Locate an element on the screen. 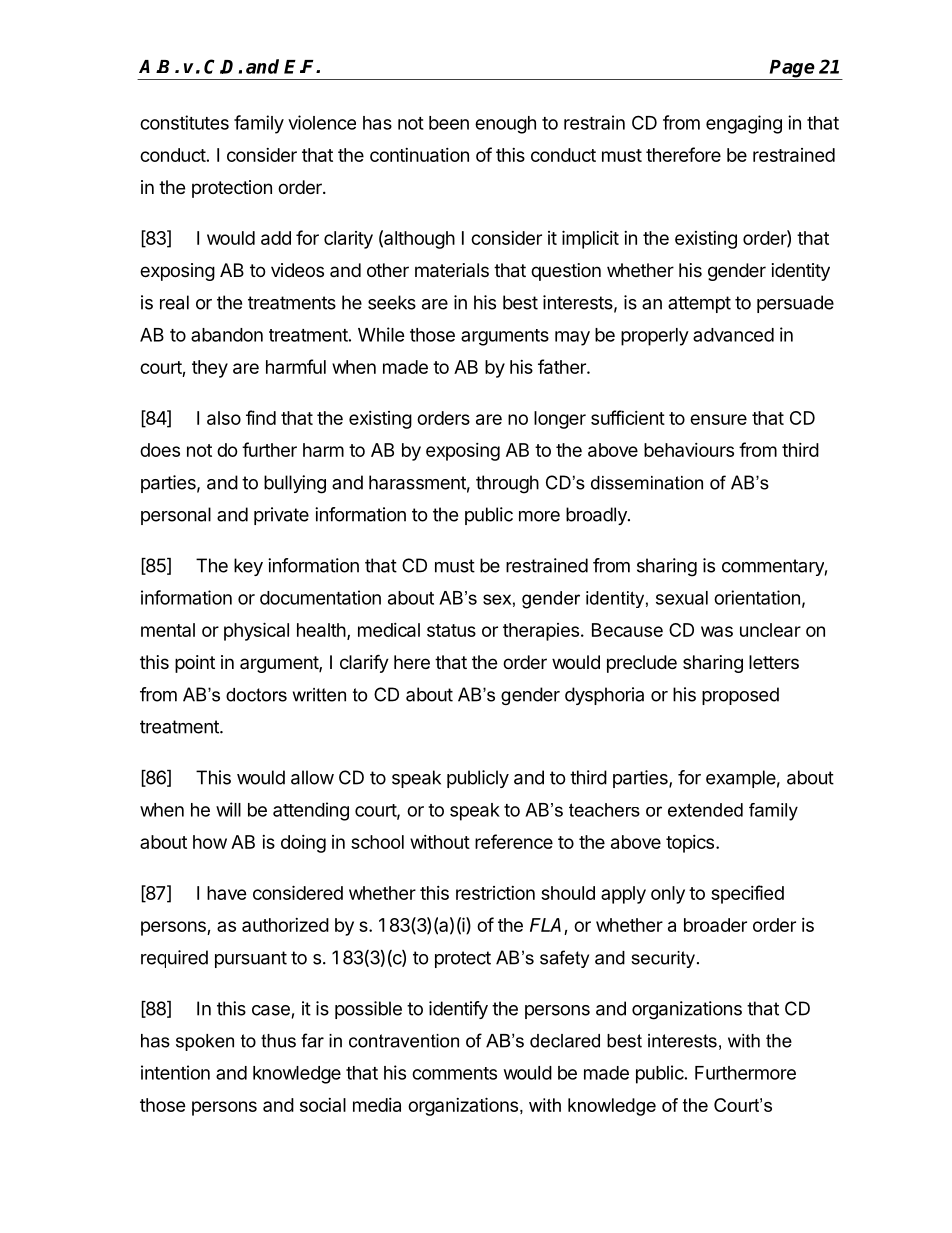  reference is located at coordinates (514, 841).
